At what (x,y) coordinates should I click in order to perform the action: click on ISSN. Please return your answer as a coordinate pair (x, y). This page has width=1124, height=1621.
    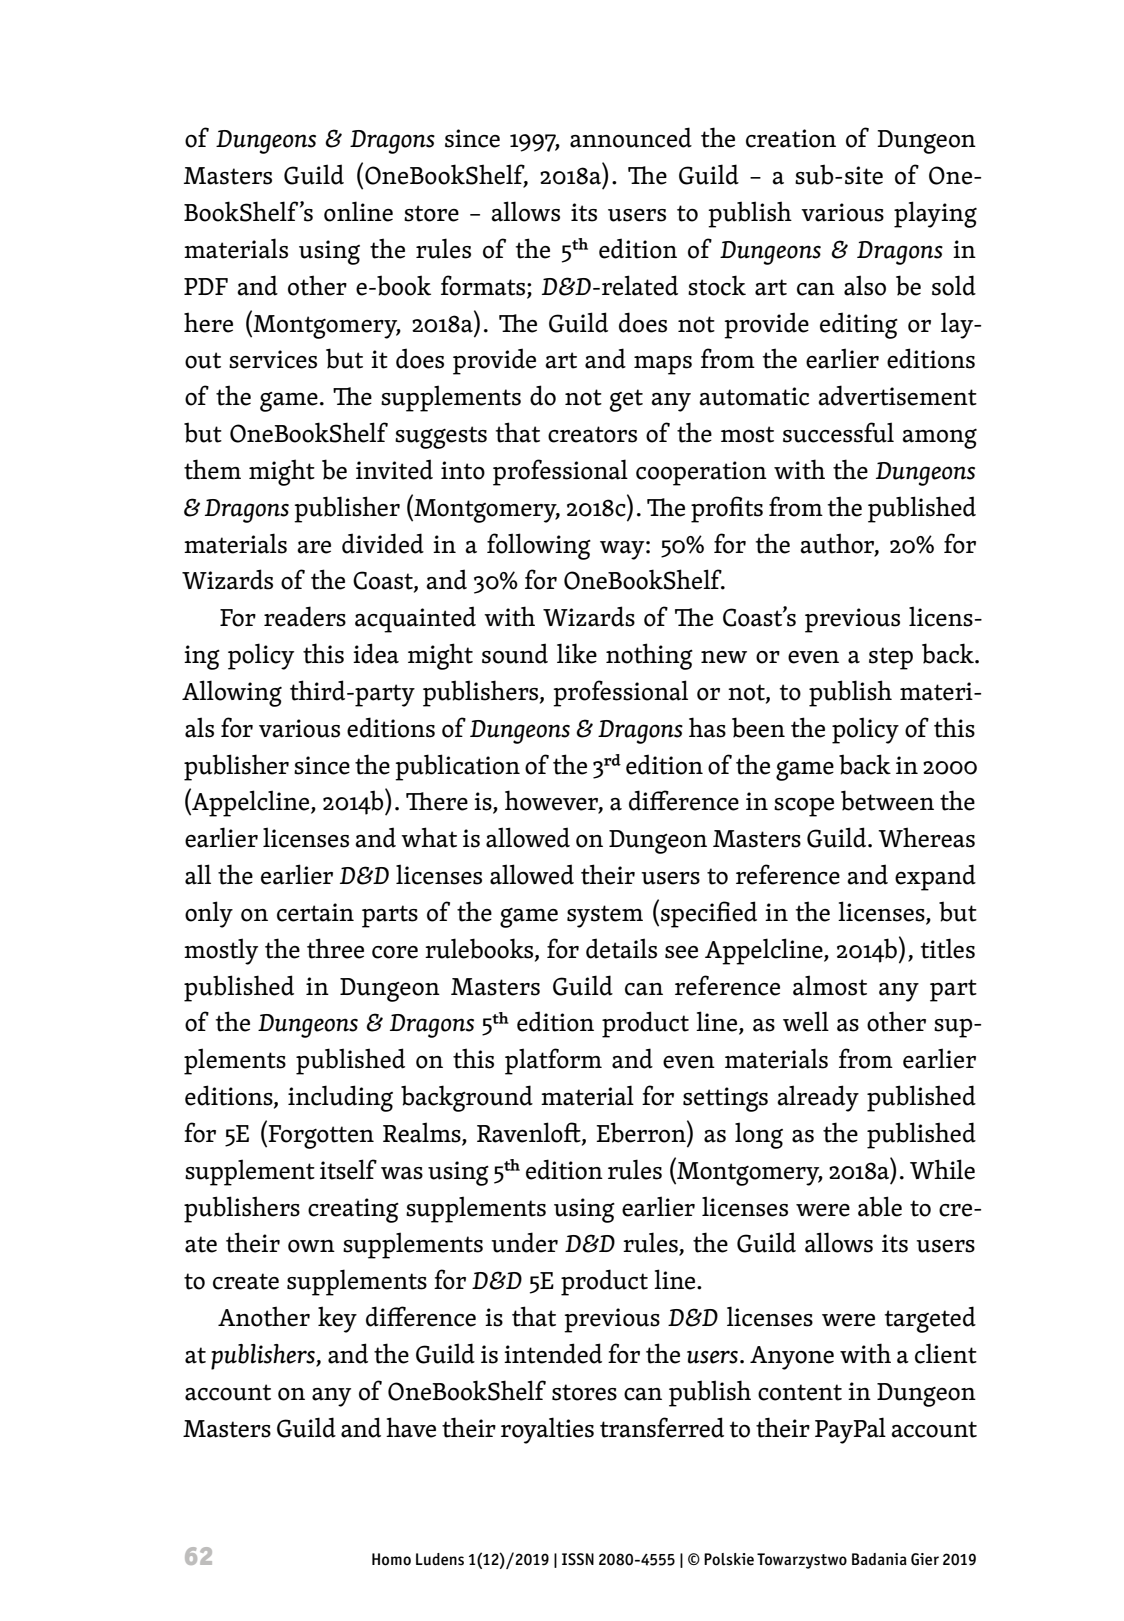
    Looking at the image, I should click on (578, 1559).
